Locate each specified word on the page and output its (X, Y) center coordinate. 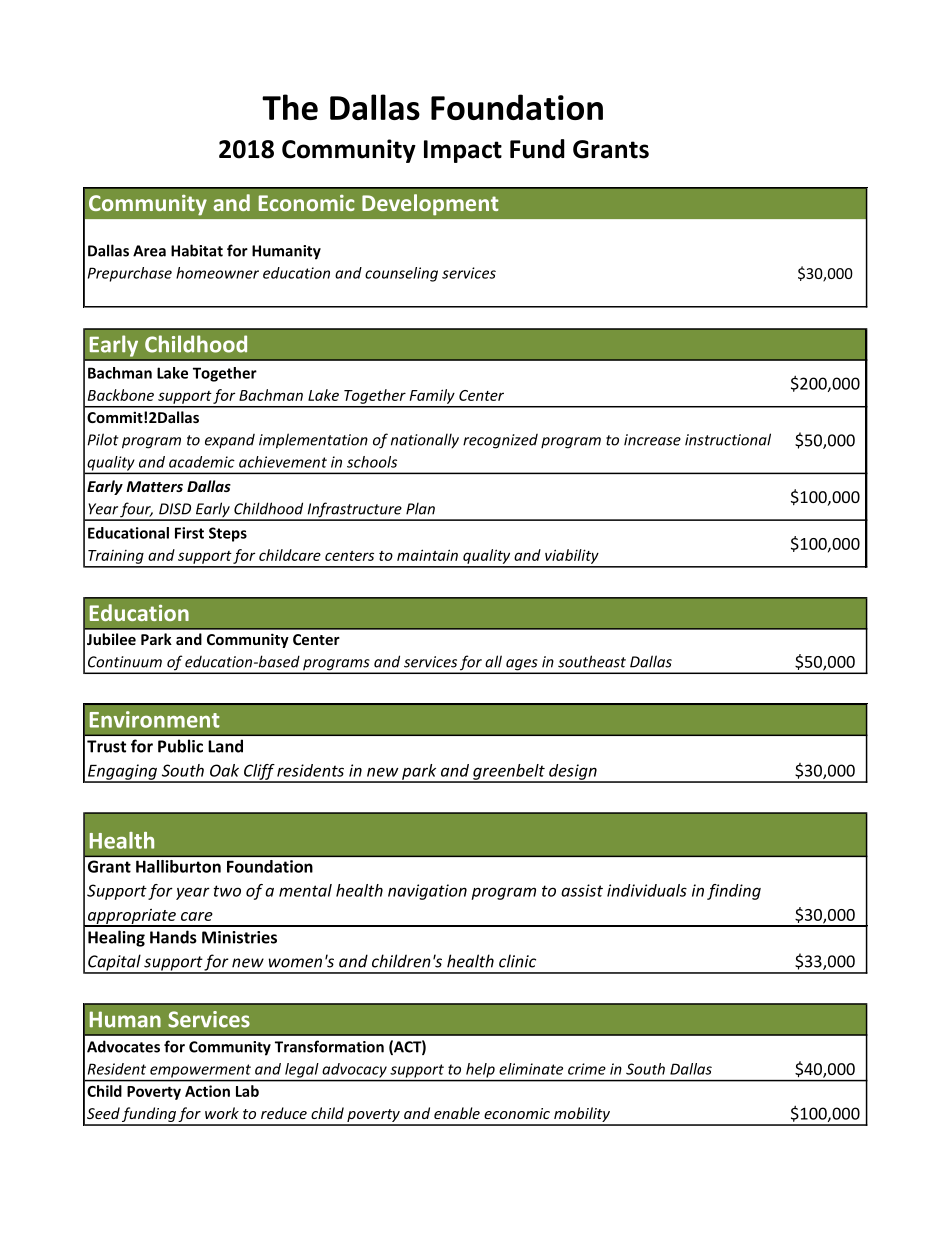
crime (587, 1069)
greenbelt (509, 773)
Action (207, 1091)
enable (457, 1113)
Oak (224, 770)
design (573, 773)
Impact (463, 151)
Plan (420, 508)
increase (652, 440)
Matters (154, 486)
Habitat (197, 250)
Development (430, 205)
